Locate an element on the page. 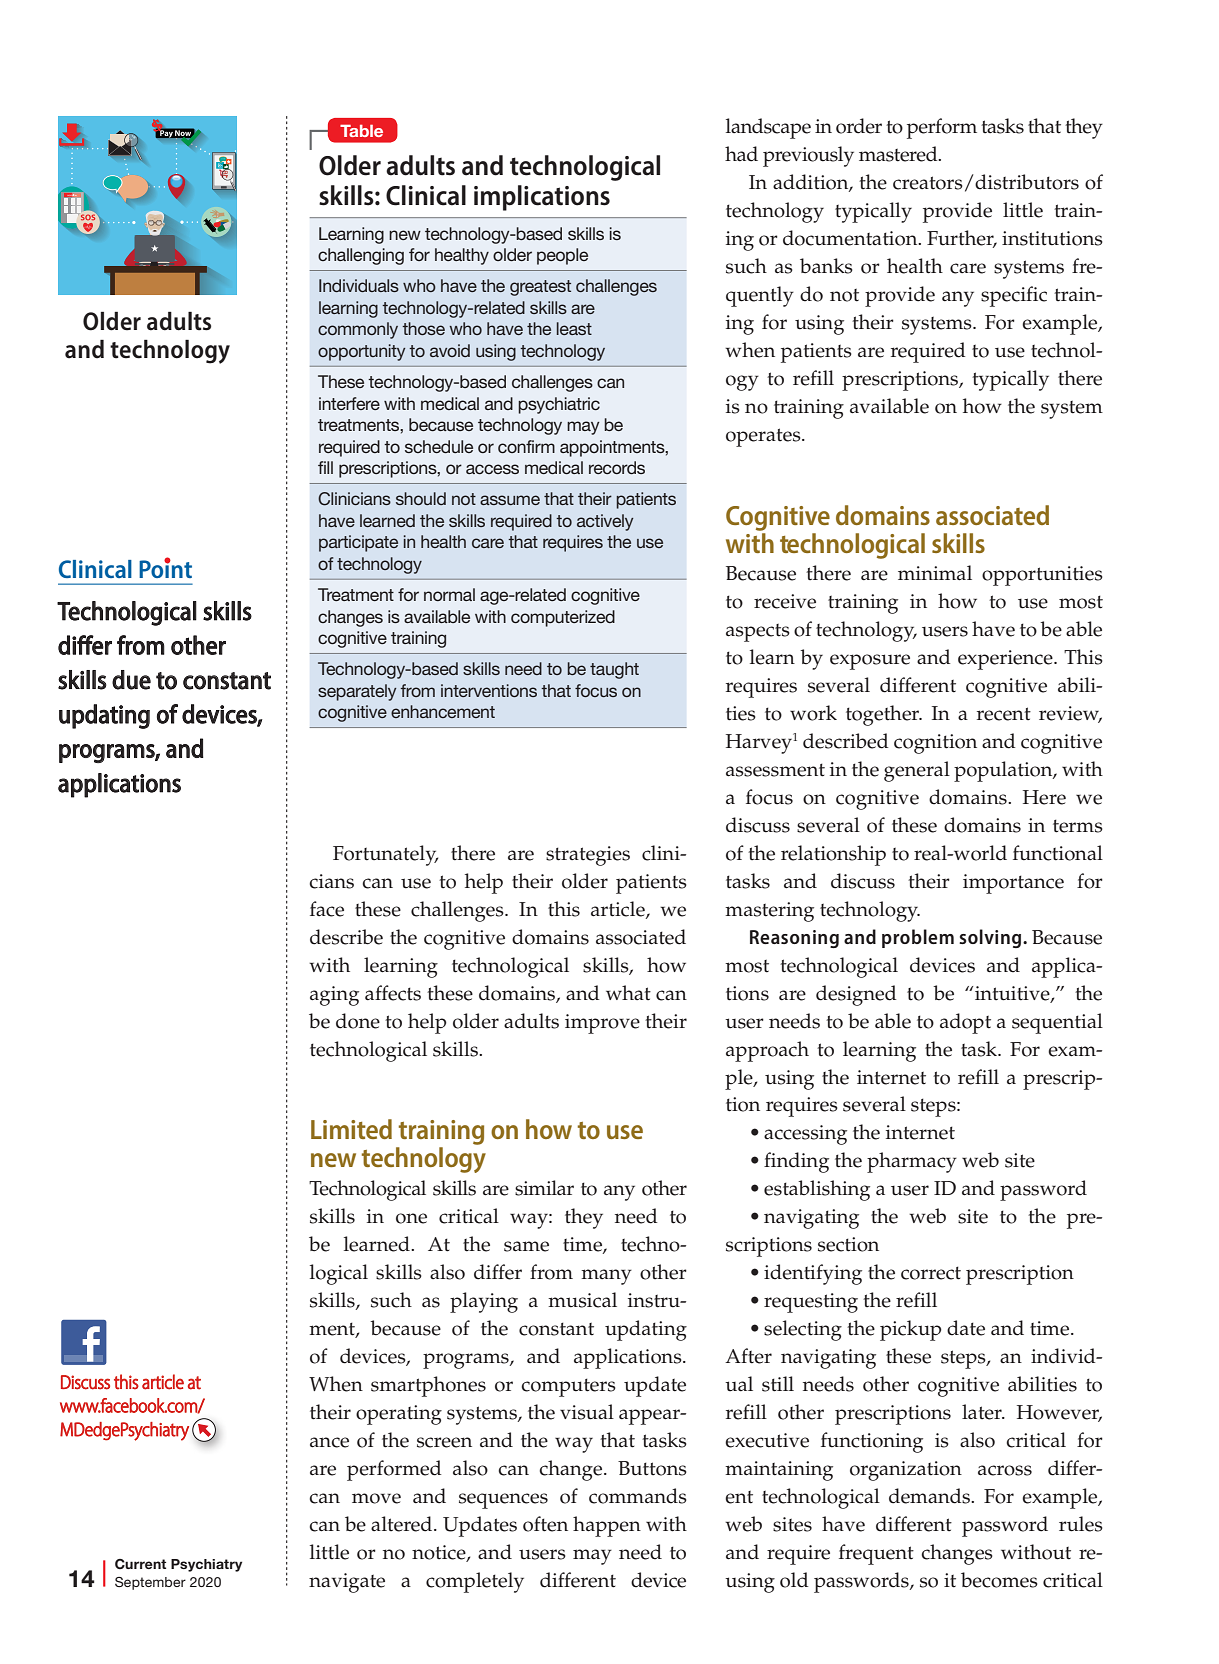 The image size is (1219, 1664). people is located at coordinates (562, 256).
